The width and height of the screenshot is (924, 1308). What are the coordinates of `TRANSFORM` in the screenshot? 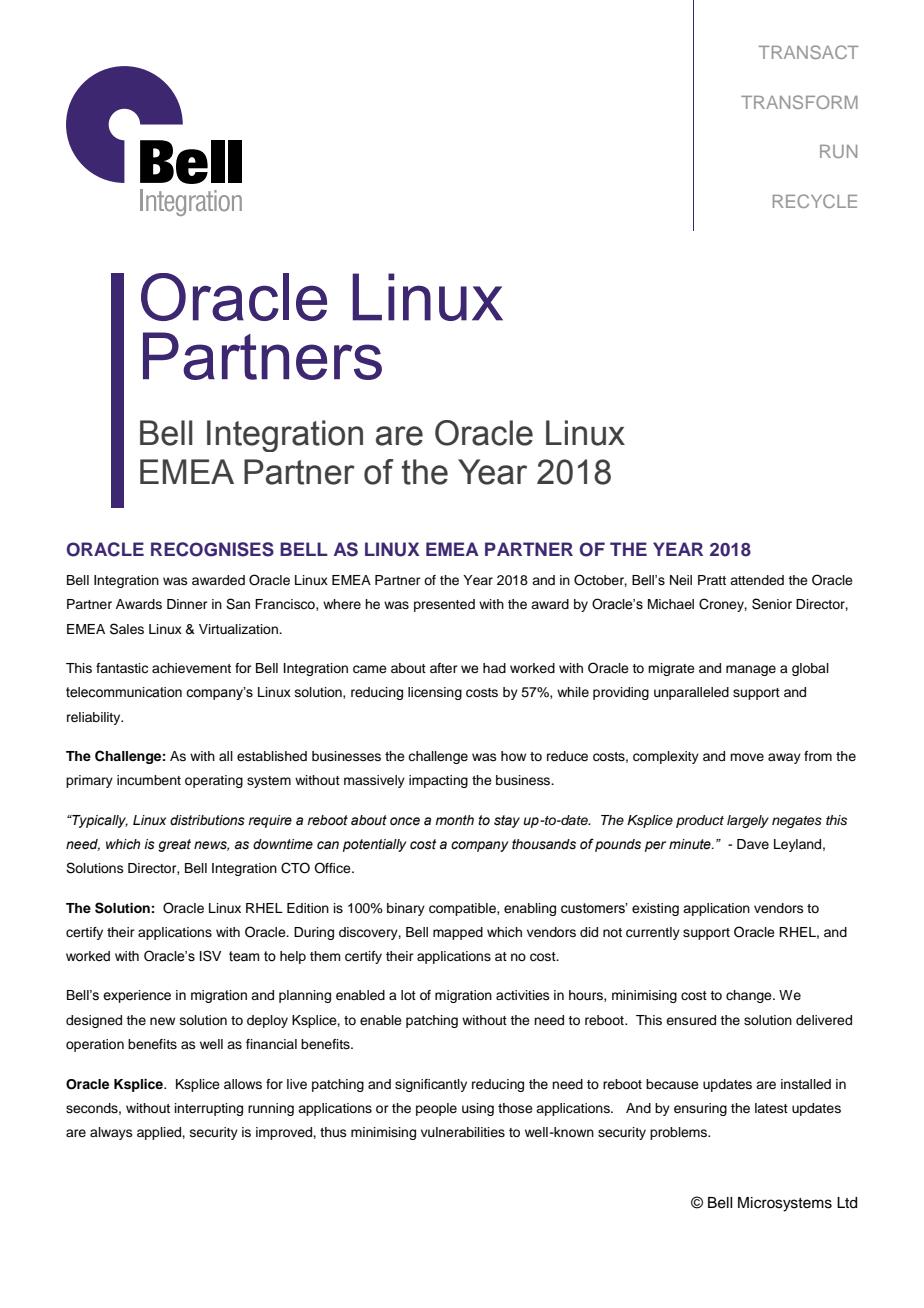 It's located at (799, 102).
